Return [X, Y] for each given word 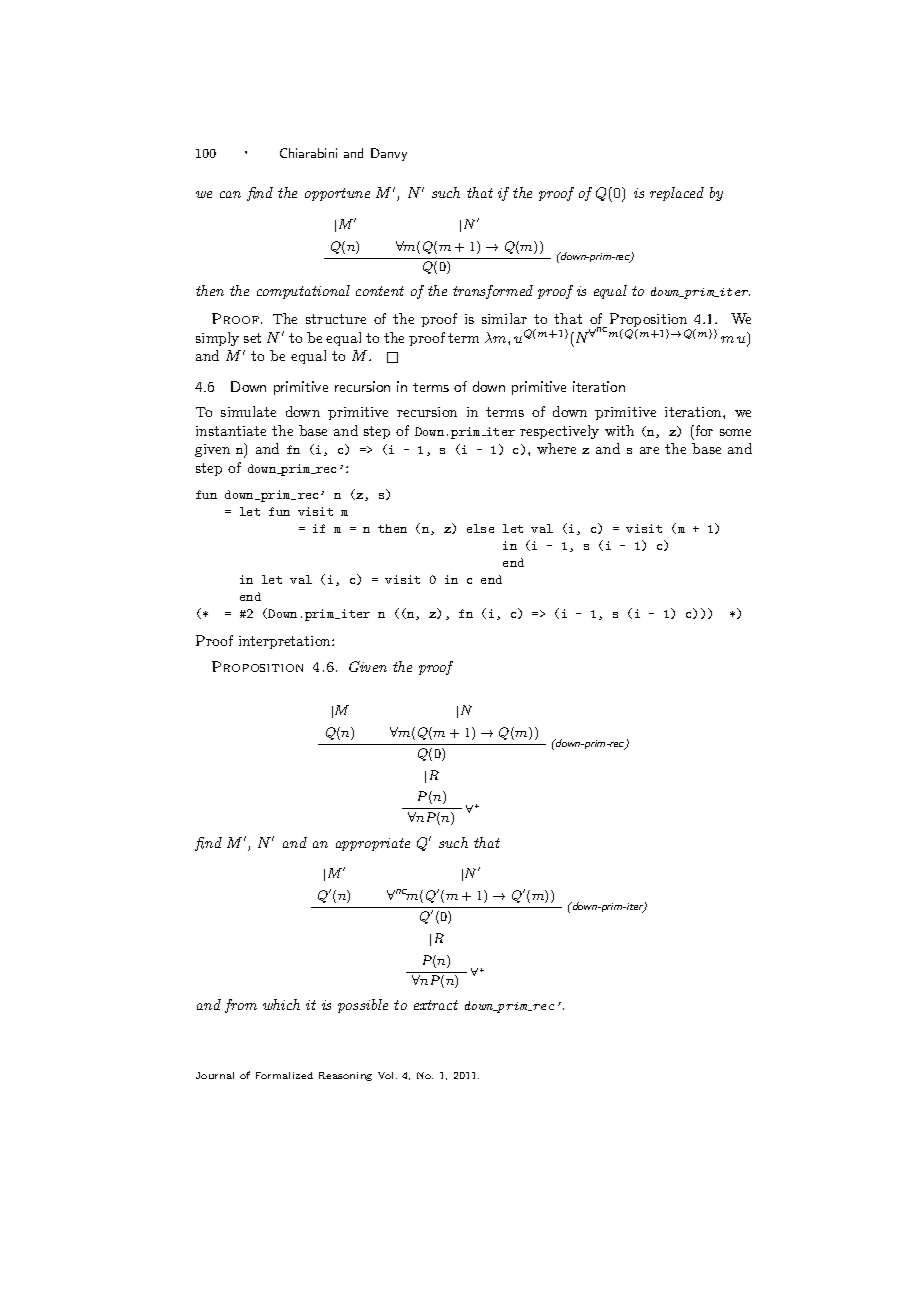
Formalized [284, 1075]
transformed [493, 292]
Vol [387, 1075]
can [230, 194]
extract [436, 1005]
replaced [677, 194]
